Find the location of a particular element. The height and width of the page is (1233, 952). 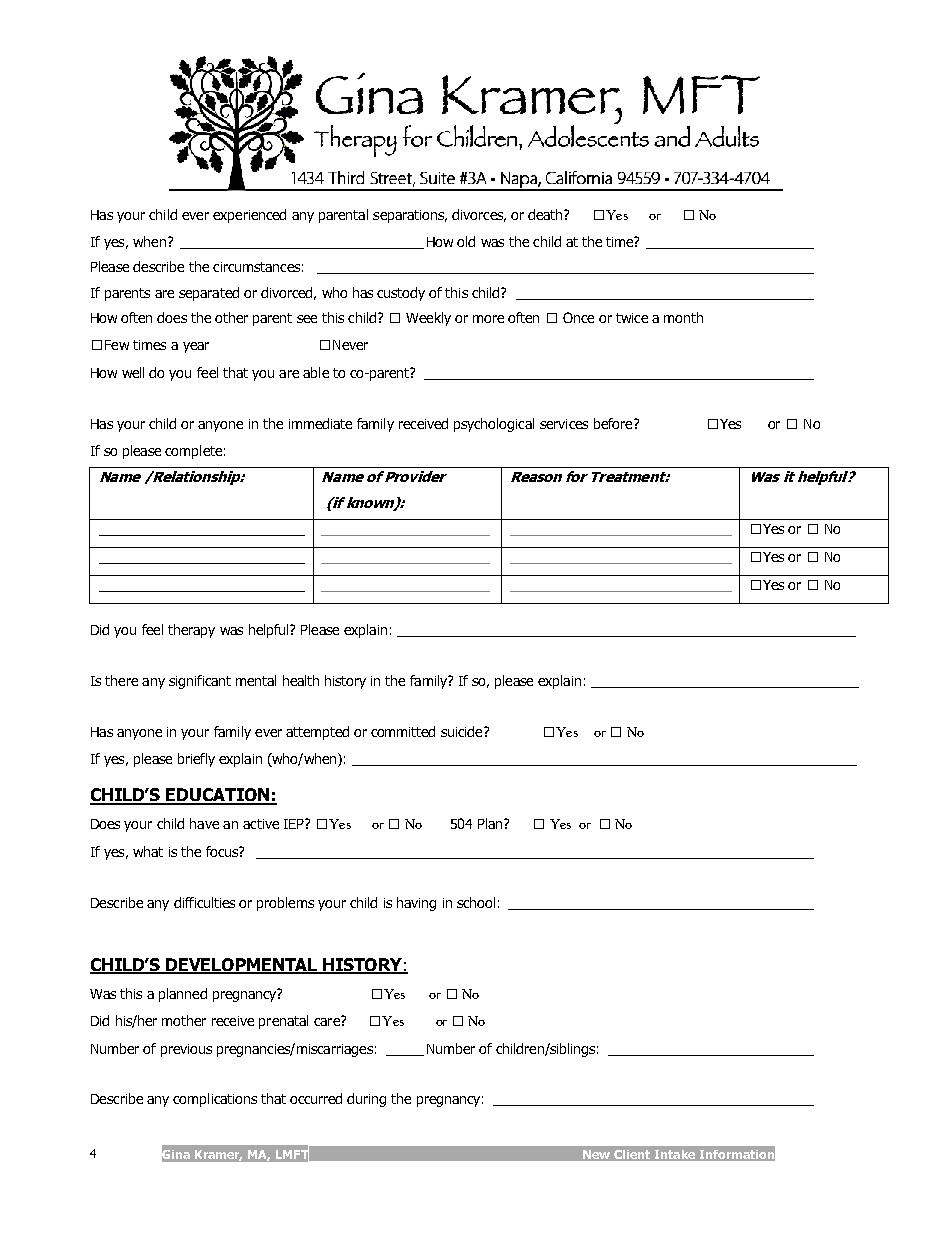

having is located at coordinates (416, 904).
